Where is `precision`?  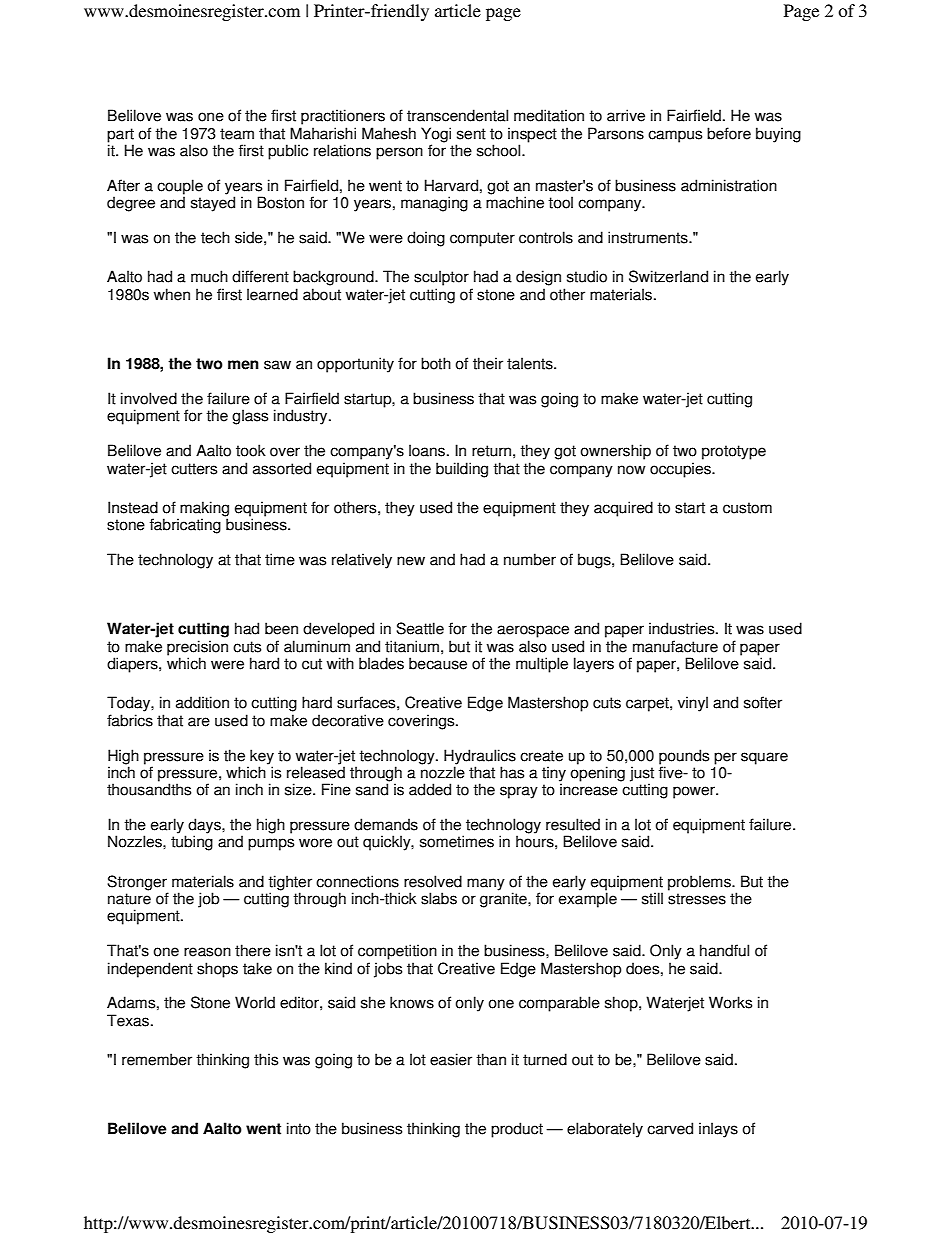
precision is located at coordinates (197, 649).
